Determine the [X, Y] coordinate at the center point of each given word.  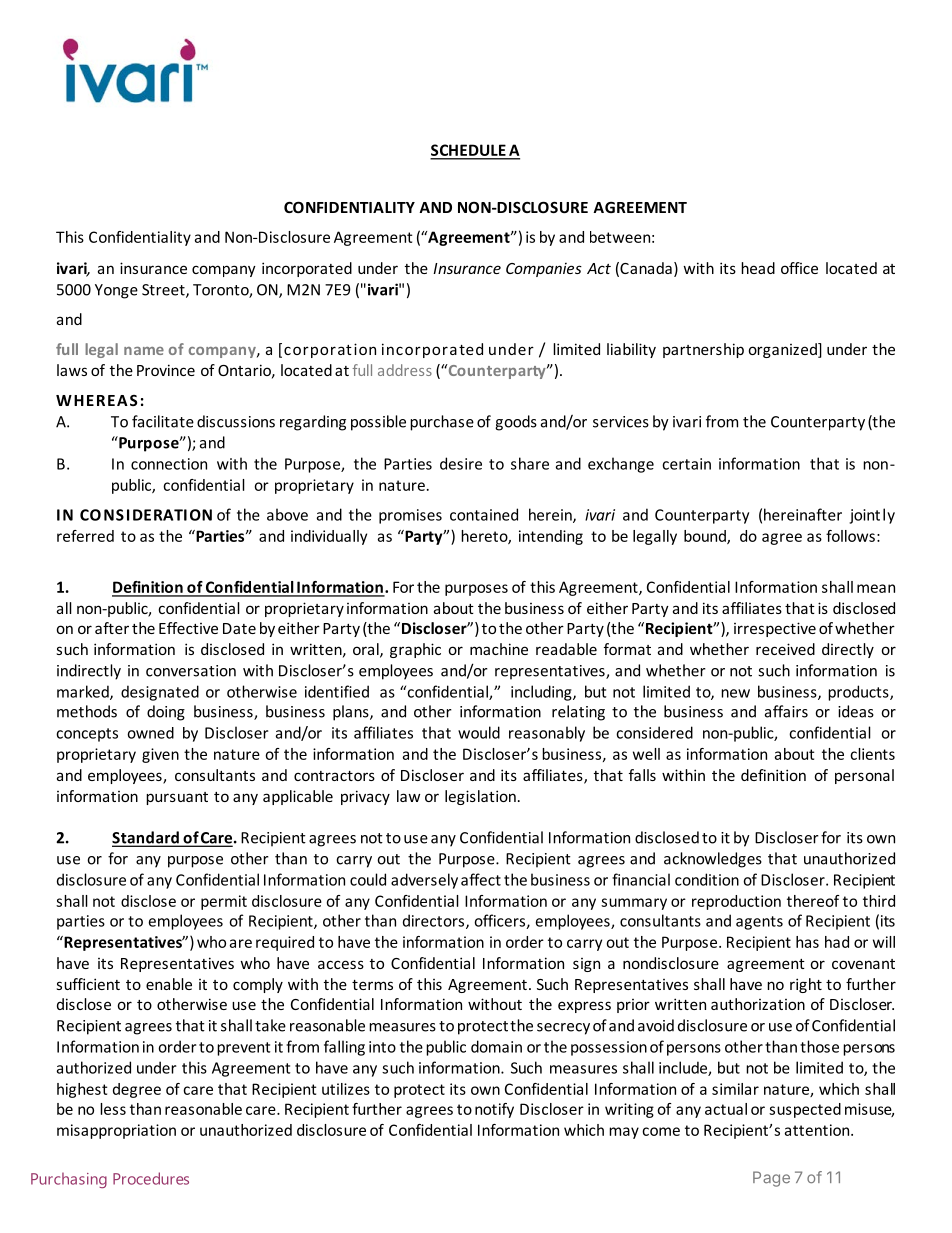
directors [435, 921]
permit [224, 902]
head [758, 268]
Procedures [151, 1178]
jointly [872, 516]
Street [164, 291]
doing [166, 713]
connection [169, 464]
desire [461, 463]
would [479, 732]
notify [494, 1110]
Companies [544, 270]
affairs [786, 711]
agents [759, 923]
